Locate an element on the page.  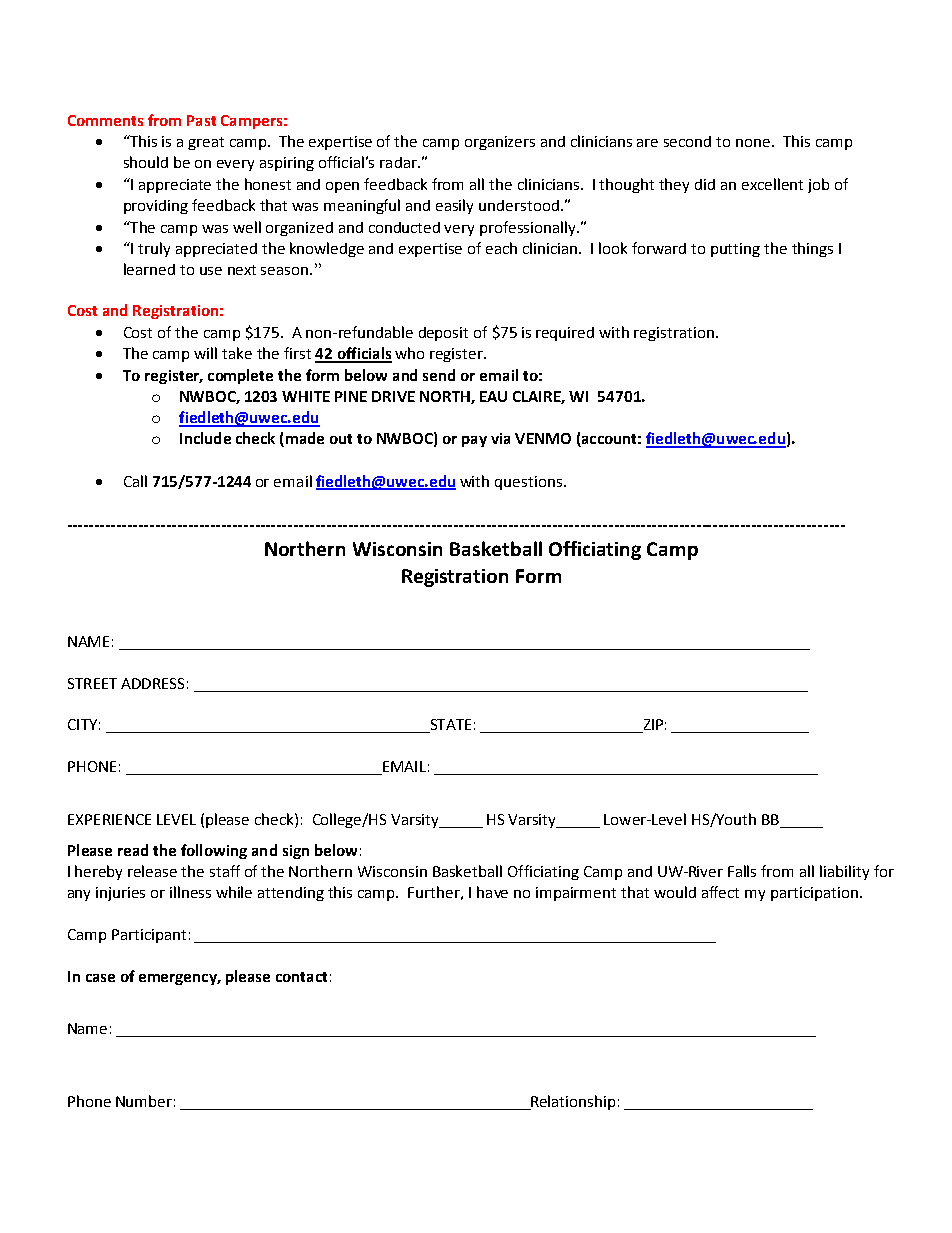
second is located at coordinates (687, 141).
